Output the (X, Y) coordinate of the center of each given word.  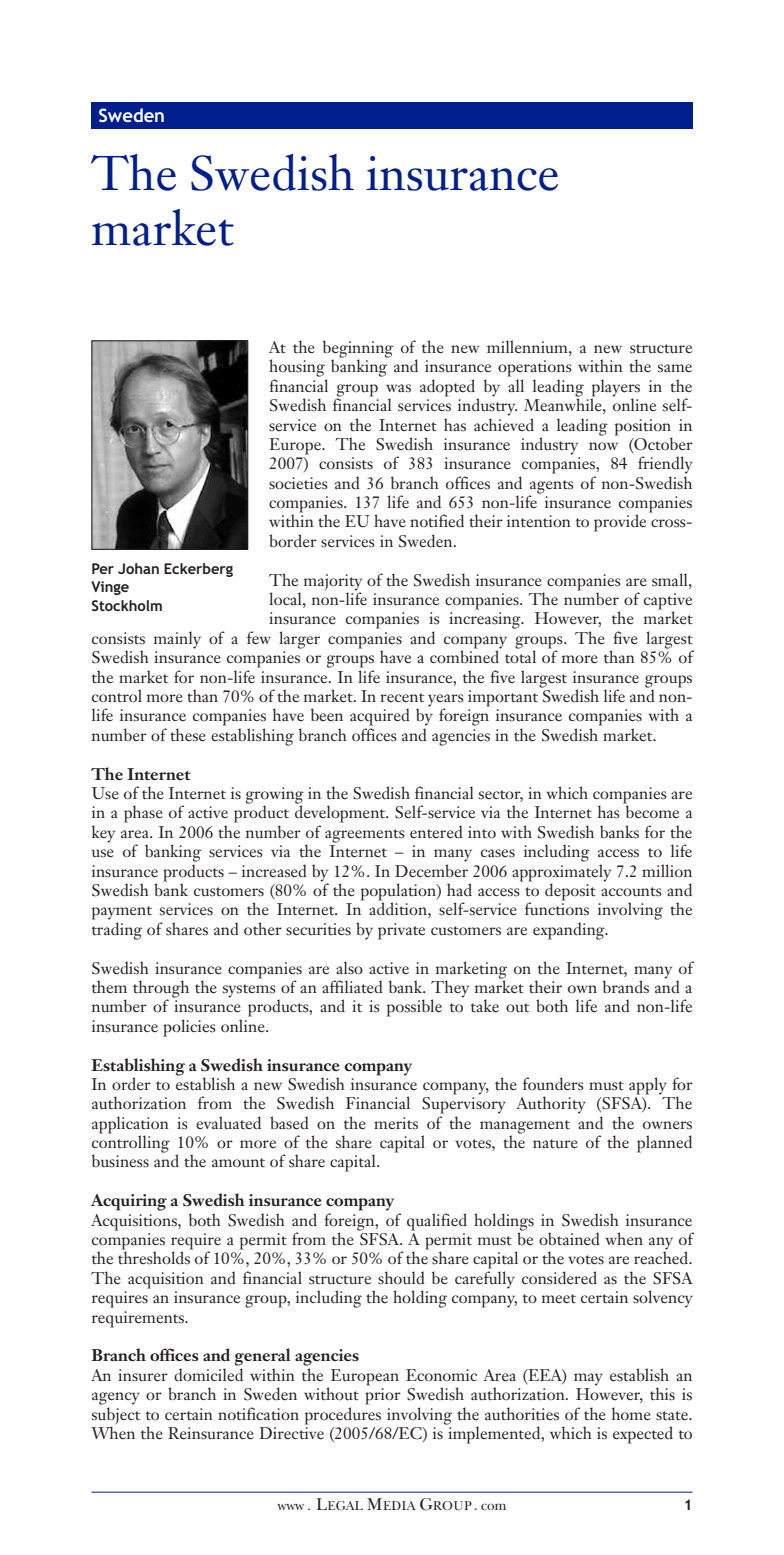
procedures (343, 1416)
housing (297, 368)
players (616, 389)
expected (643, 1435)
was (398, 388)
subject (116, 1417)
